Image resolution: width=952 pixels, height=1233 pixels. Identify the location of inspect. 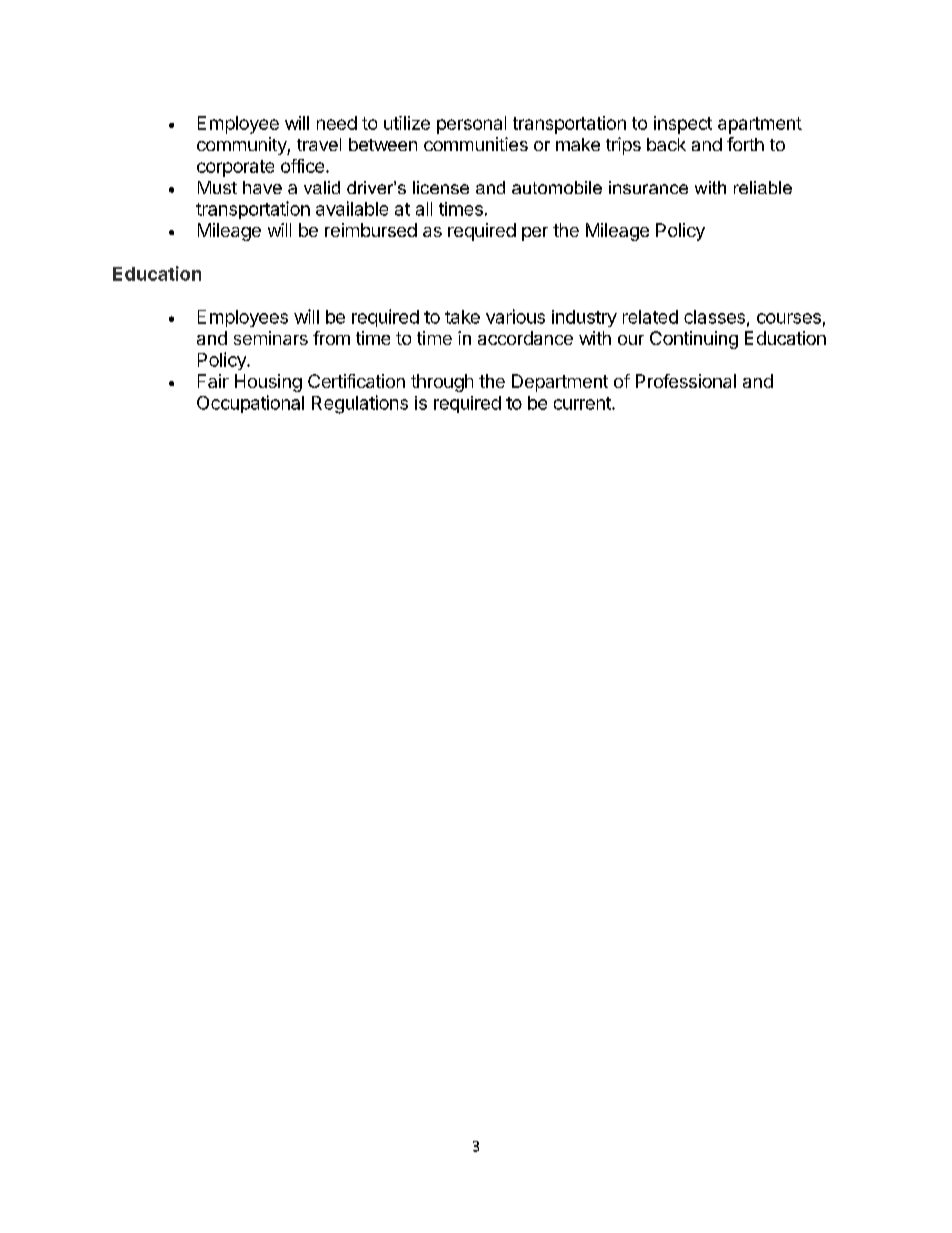
(683, 125).
